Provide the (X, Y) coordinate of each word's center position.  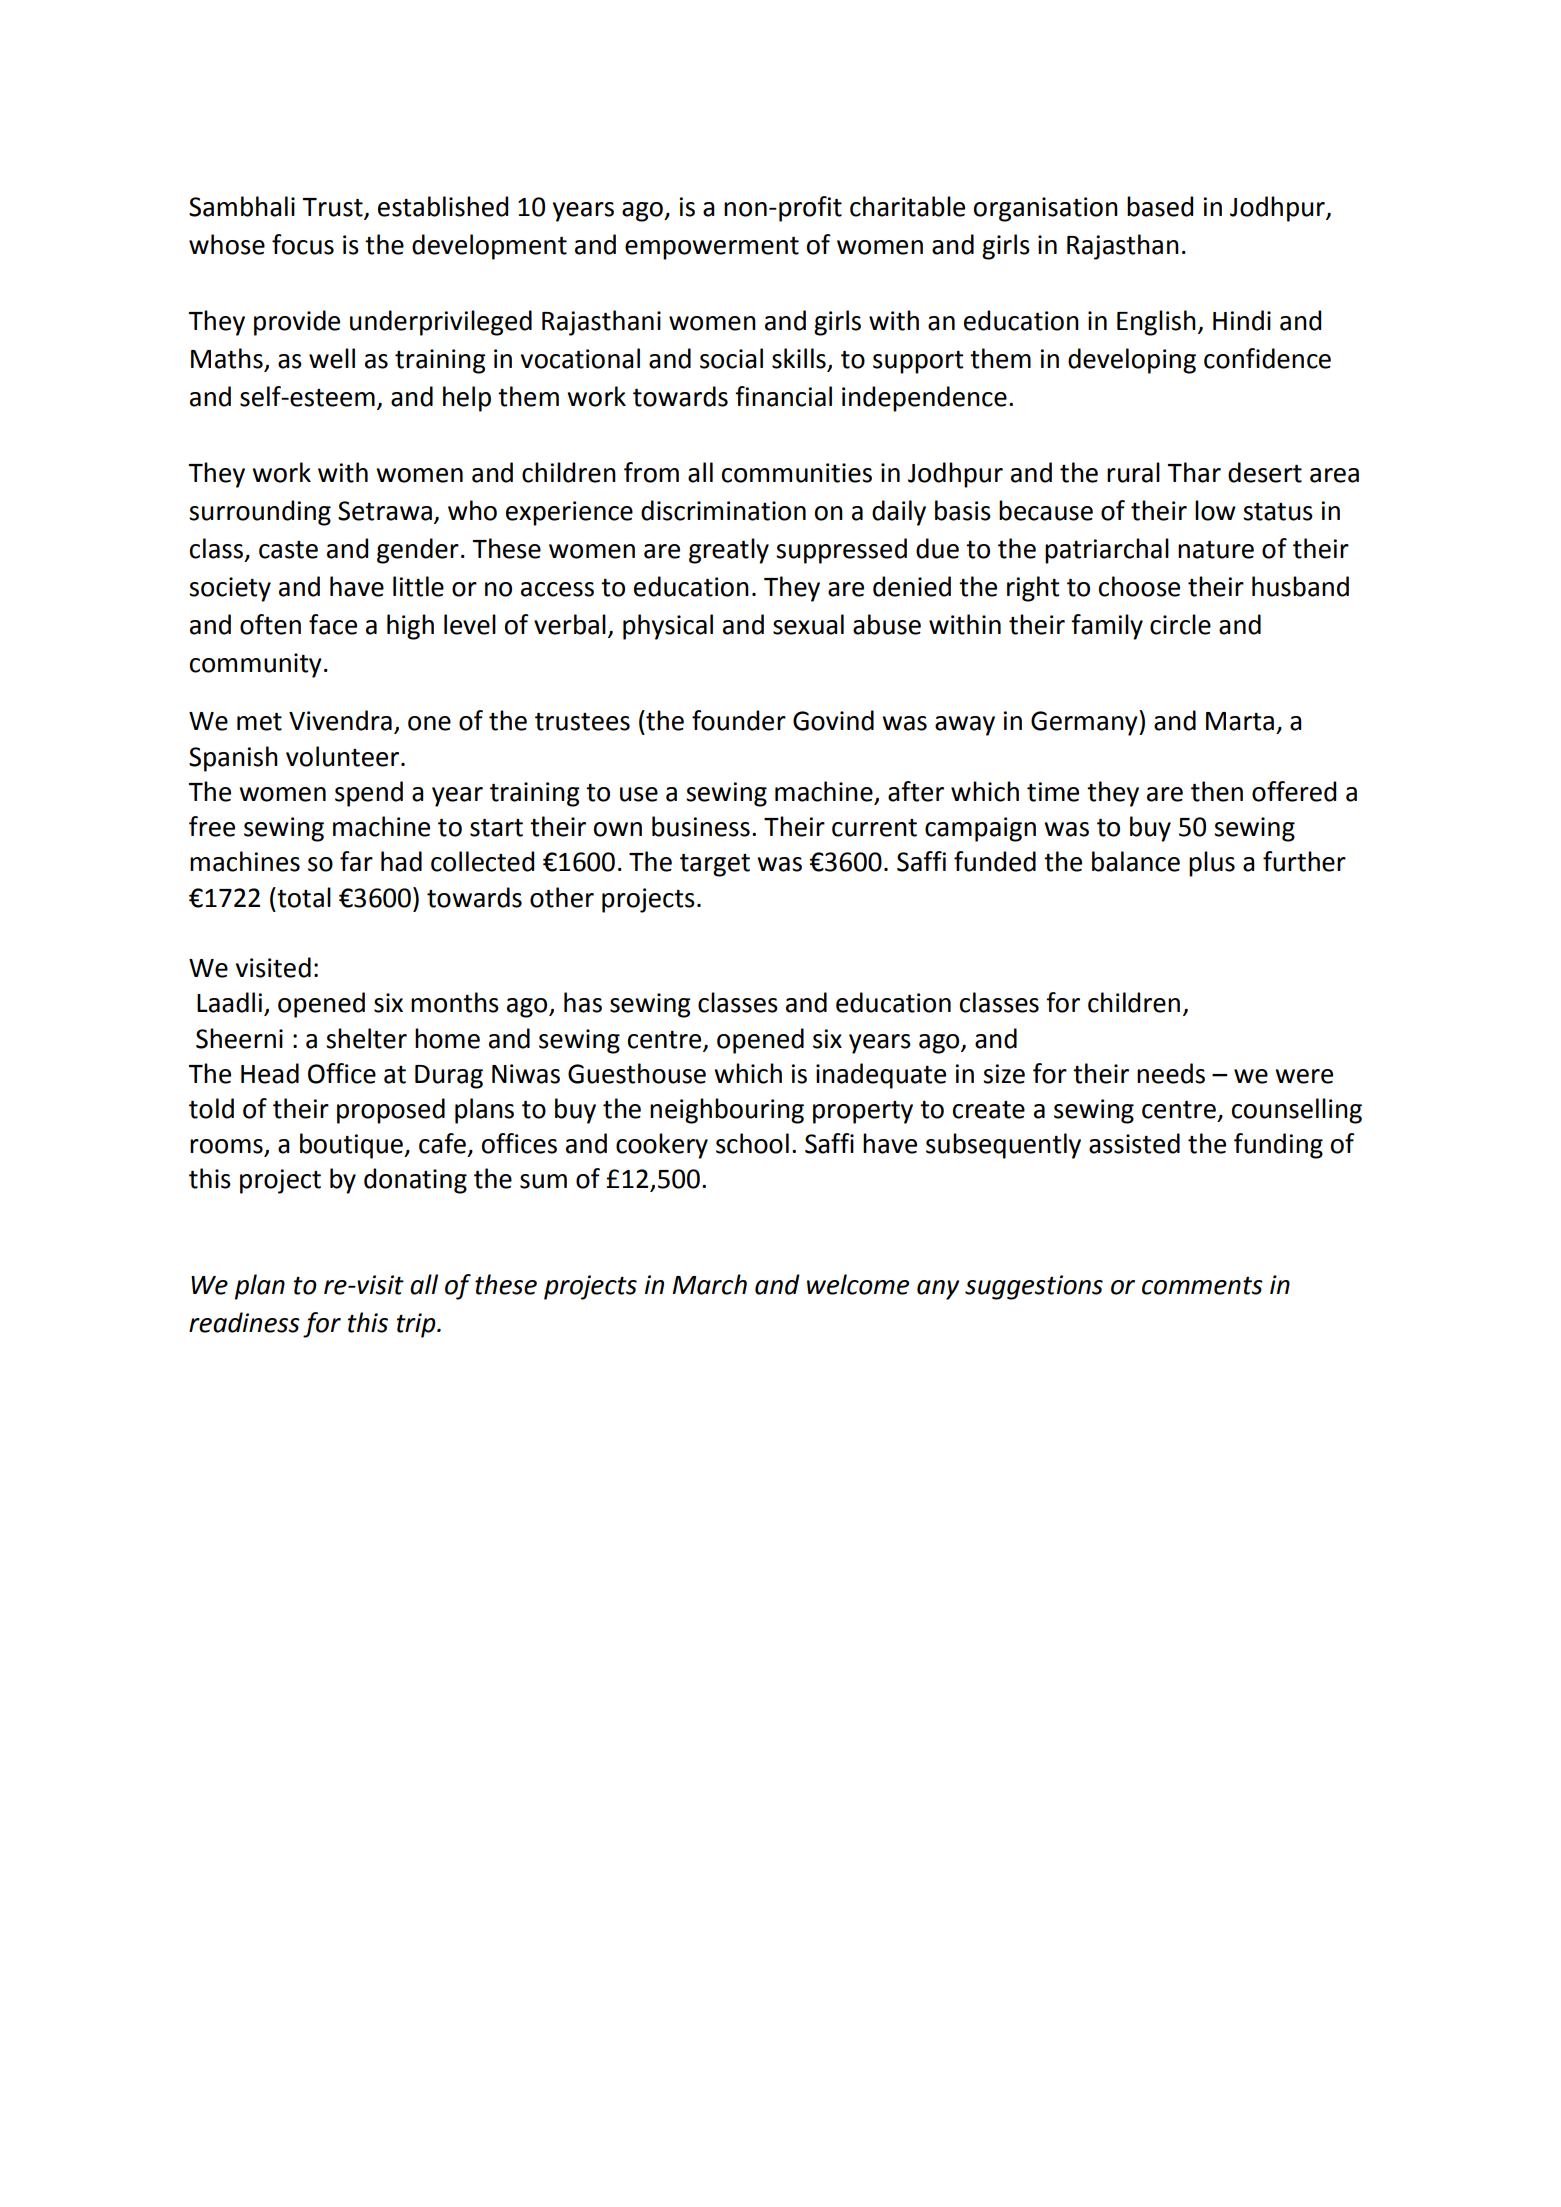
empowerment (712, 248)
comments (1202, 1286)
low (1215, 510)
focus (303, 244)
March (710, 1284)
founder (739, 720)
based (1160, 206)
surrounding (260, 513)
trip (417, 1325)
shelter (366, 1038)
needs (1171, 1073)
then (1217, 791)
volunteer (344, 756)
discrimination (723, 510)
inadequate (881, 1076)
